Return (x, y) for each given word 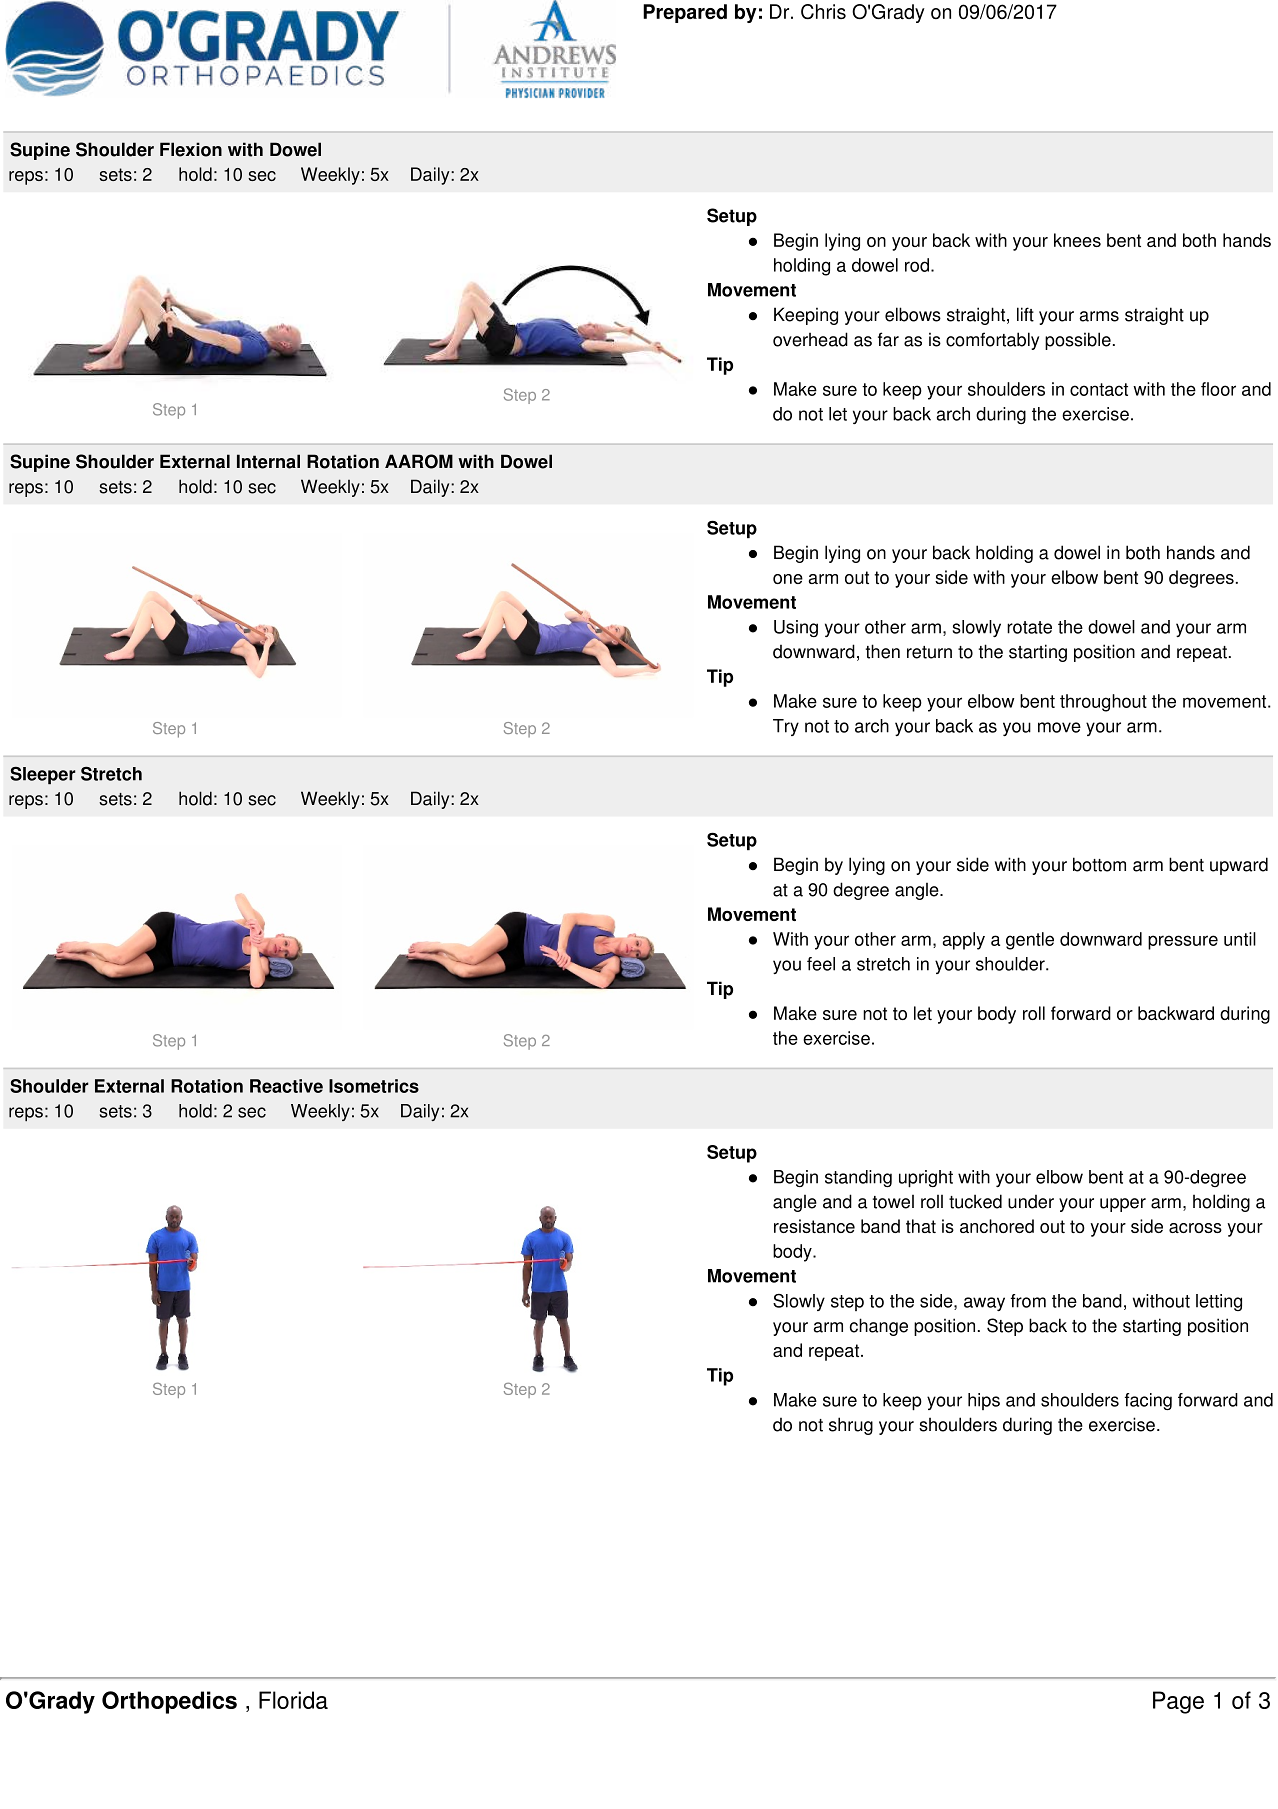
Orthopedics (169, 1702)
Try (786, 727)
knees (1077, 240)
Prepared (685, 13)
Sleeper (43, 775)
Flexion (191, 149)
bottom (1099, 864)
